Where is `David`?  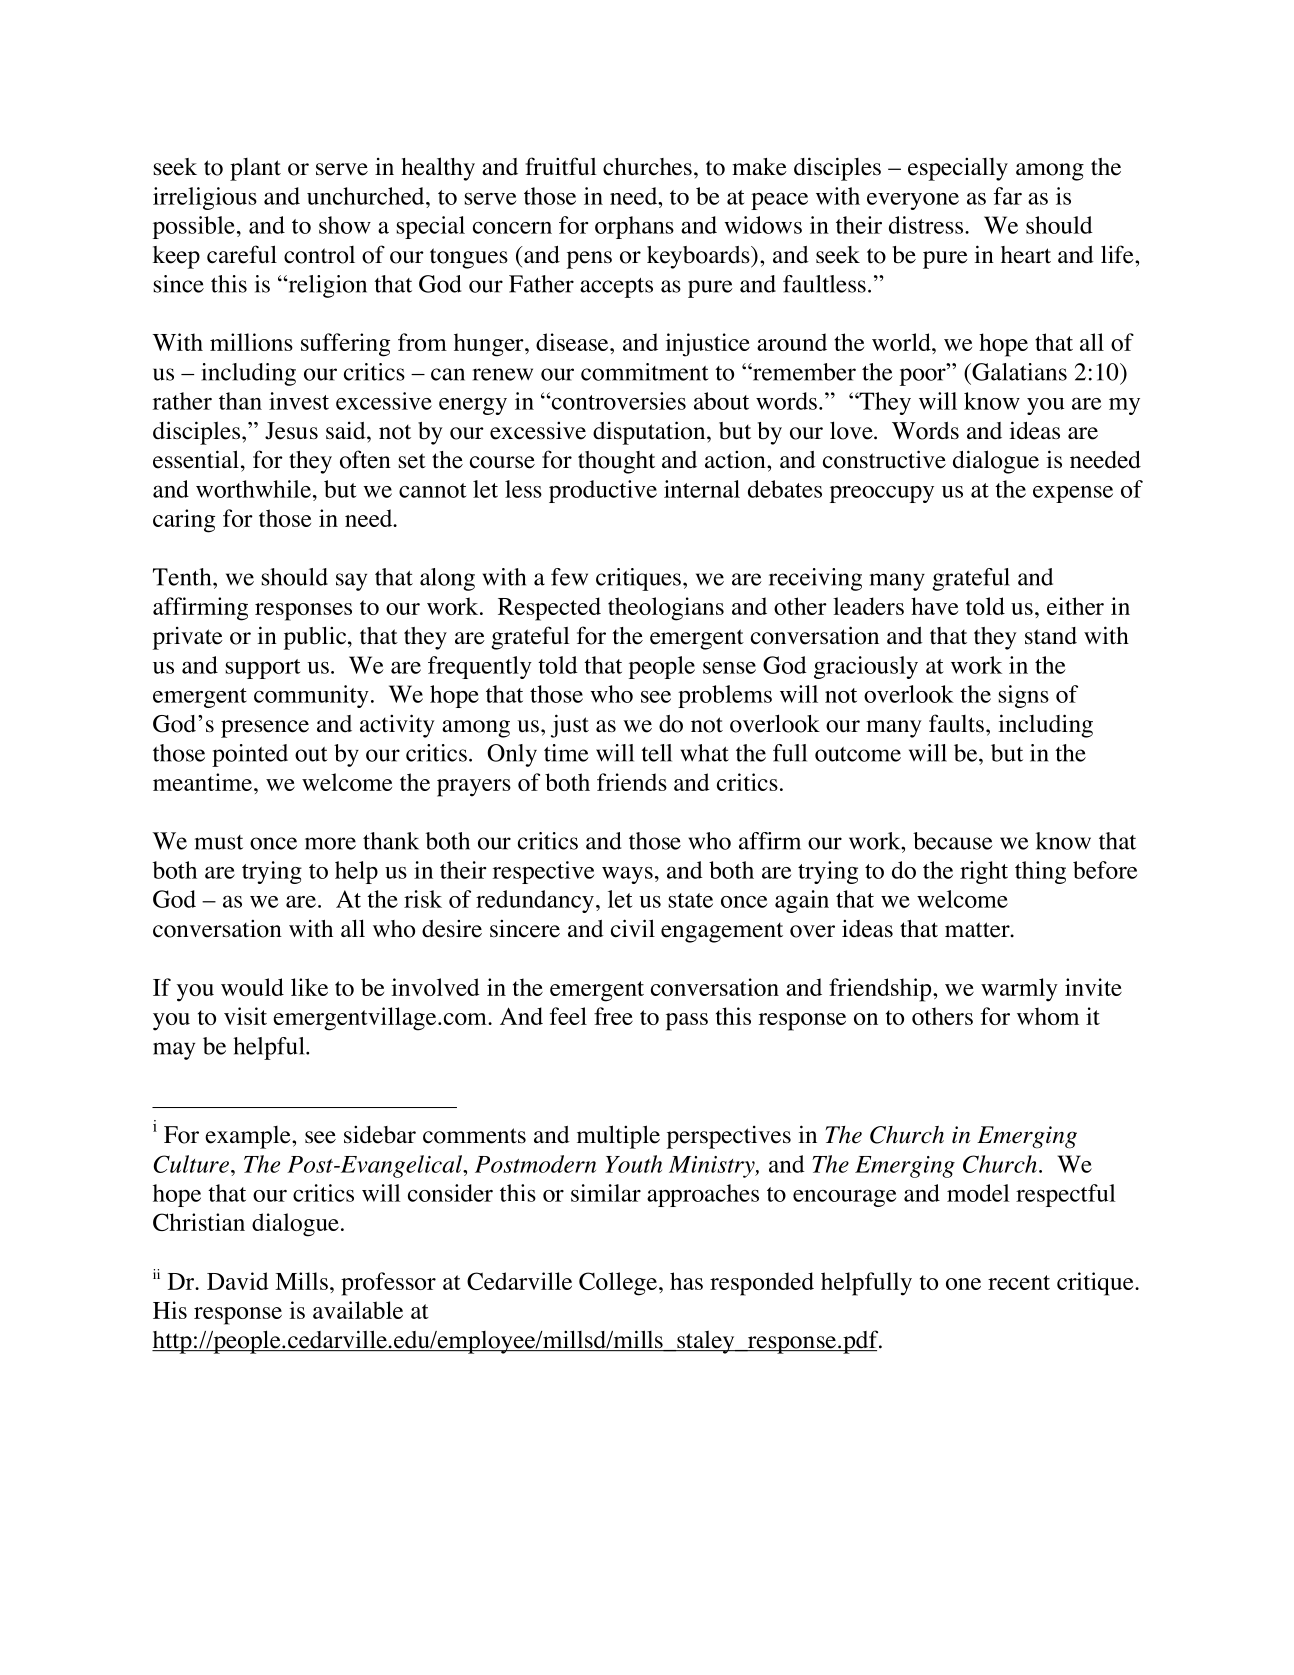 David is located at coordinates (238, 1281).
